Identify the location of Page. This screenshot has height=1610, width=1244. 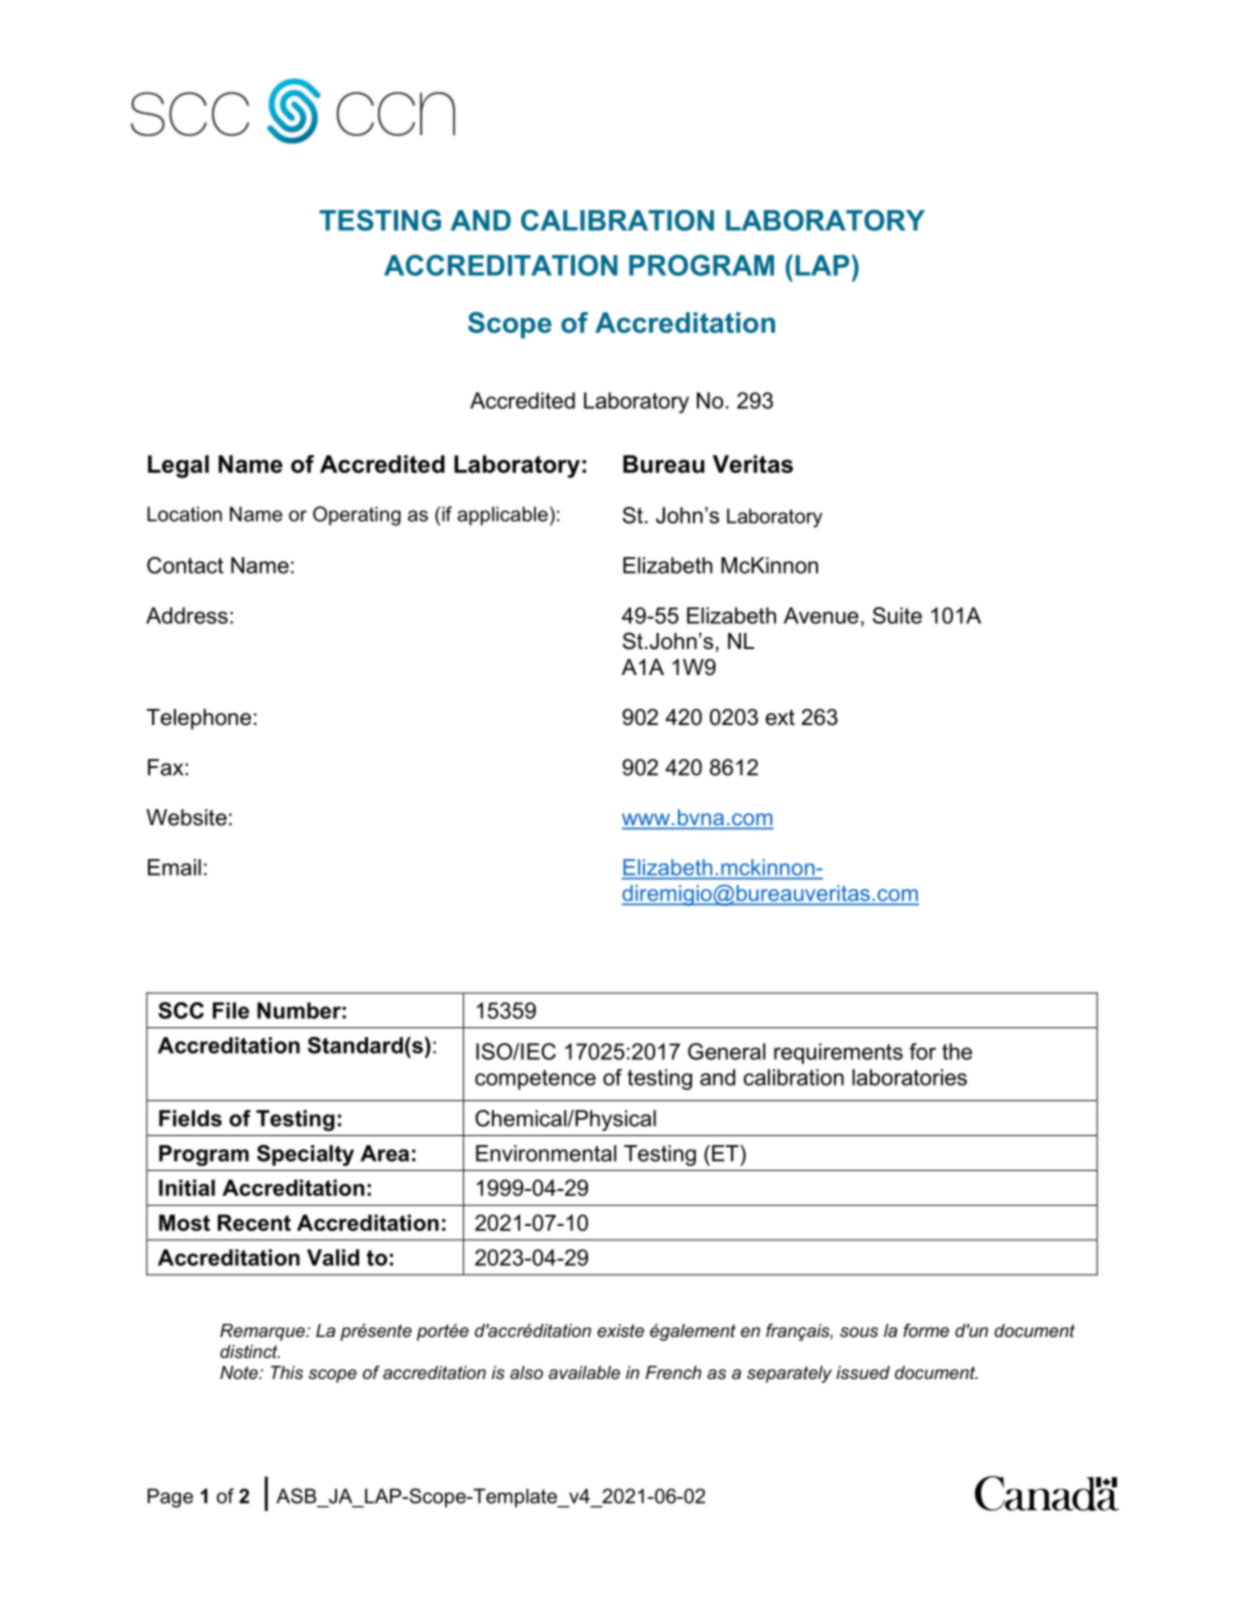
(170, 1498).
